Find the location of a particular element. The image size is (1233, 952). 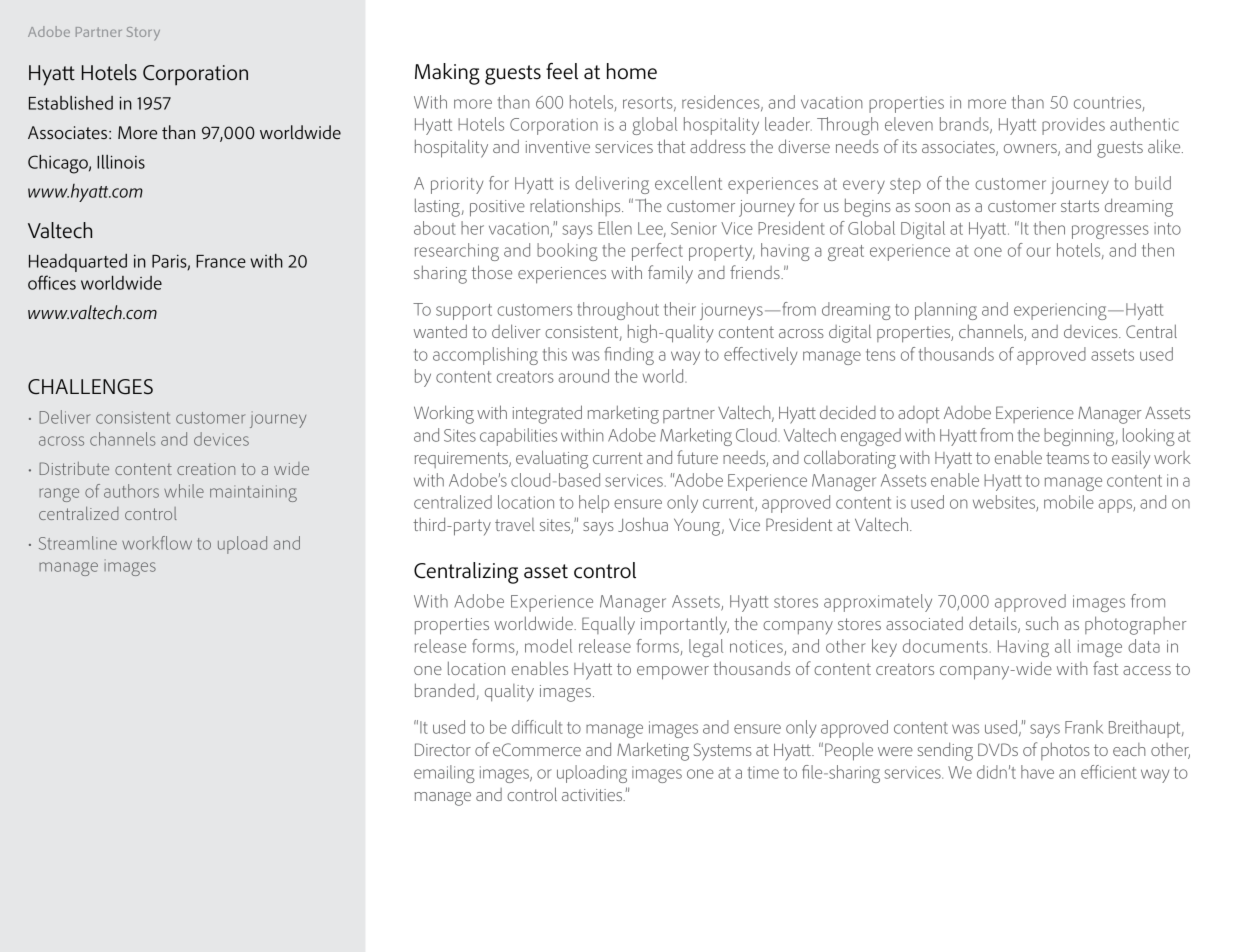

have is located at coordinates (1037, 772).
